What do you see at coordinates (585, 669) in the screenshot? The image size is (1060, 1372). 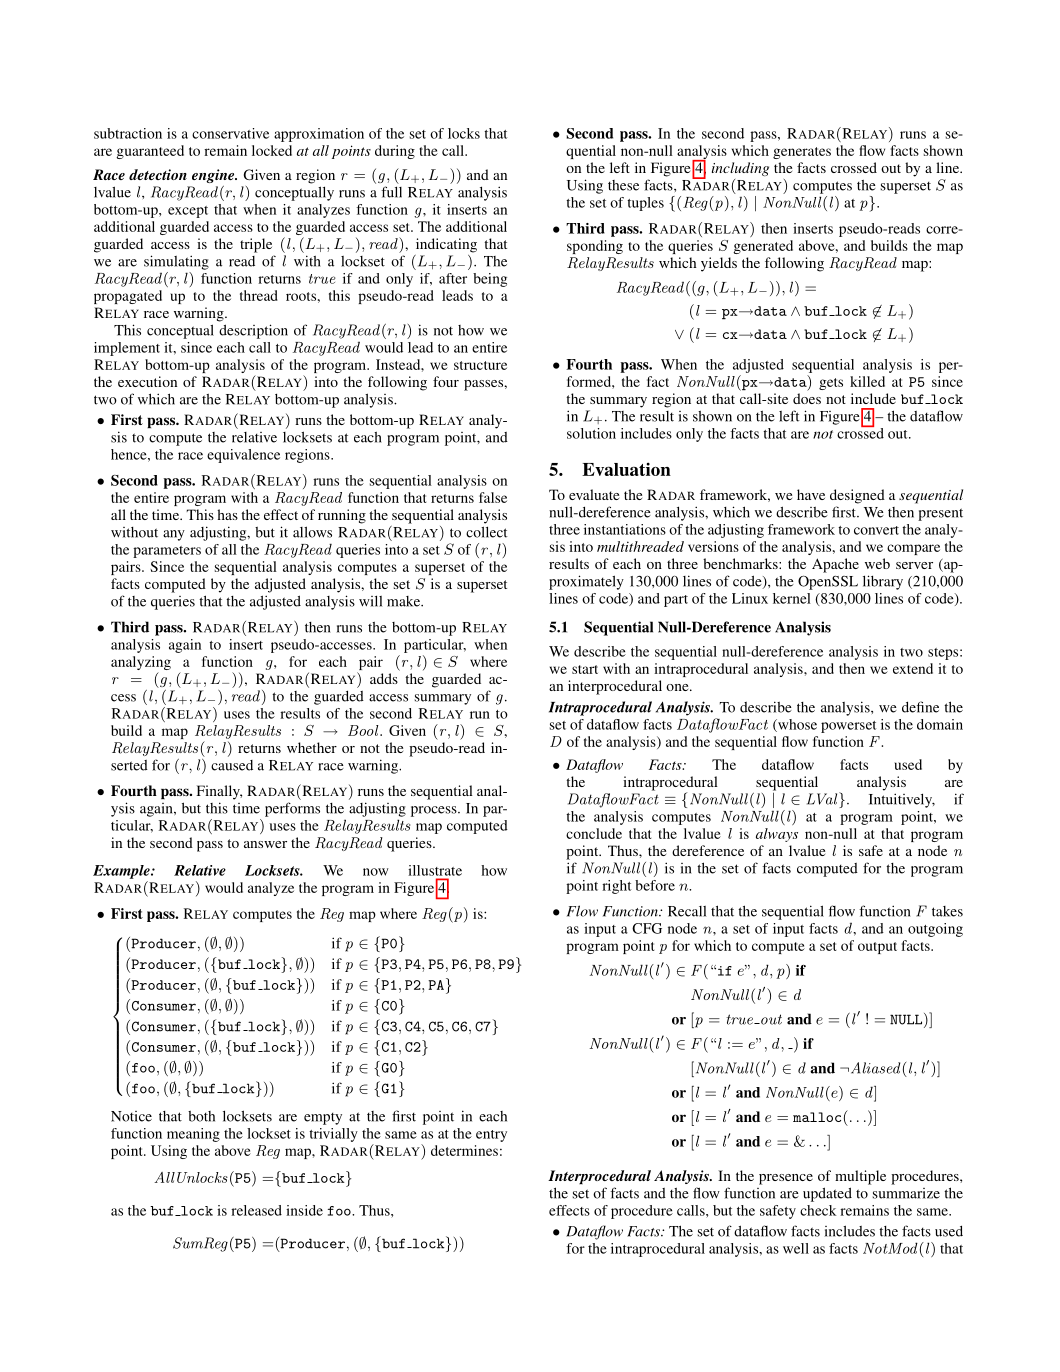 I see `start` at bounding box center [585, 669].
